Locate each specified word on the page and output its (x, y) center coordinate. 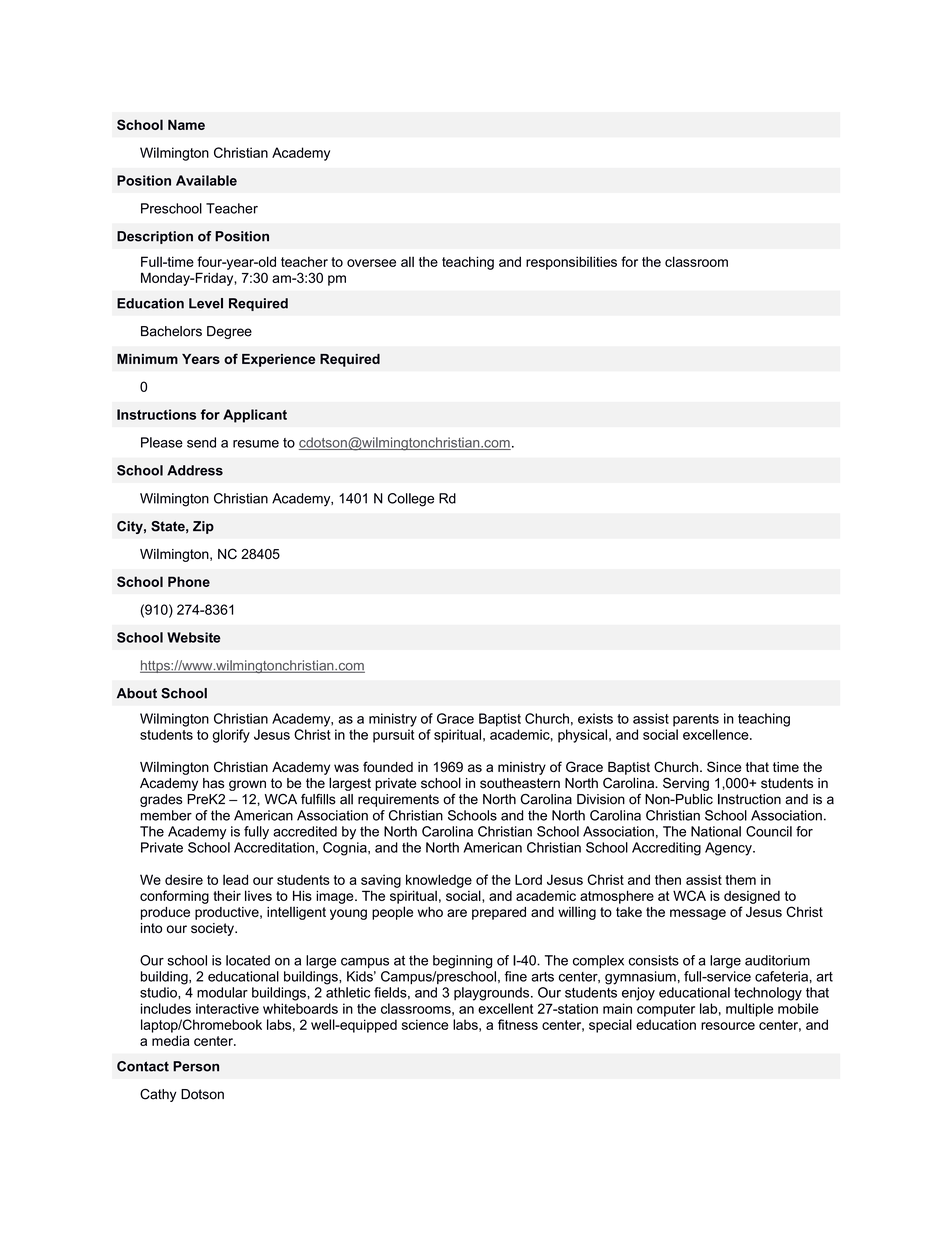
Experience (278, 360)
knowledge (439, 881)
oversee (371, 263)
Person (196, 1066)
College (411, 500)
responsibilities (571, 263)
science (425, 1024)
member (166, 815)
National (716, 831)
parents (696, 720)
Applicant (255, 416)
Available (206, 180)
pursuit (393, 736)
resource (728, 1026)
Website (194, 637)
